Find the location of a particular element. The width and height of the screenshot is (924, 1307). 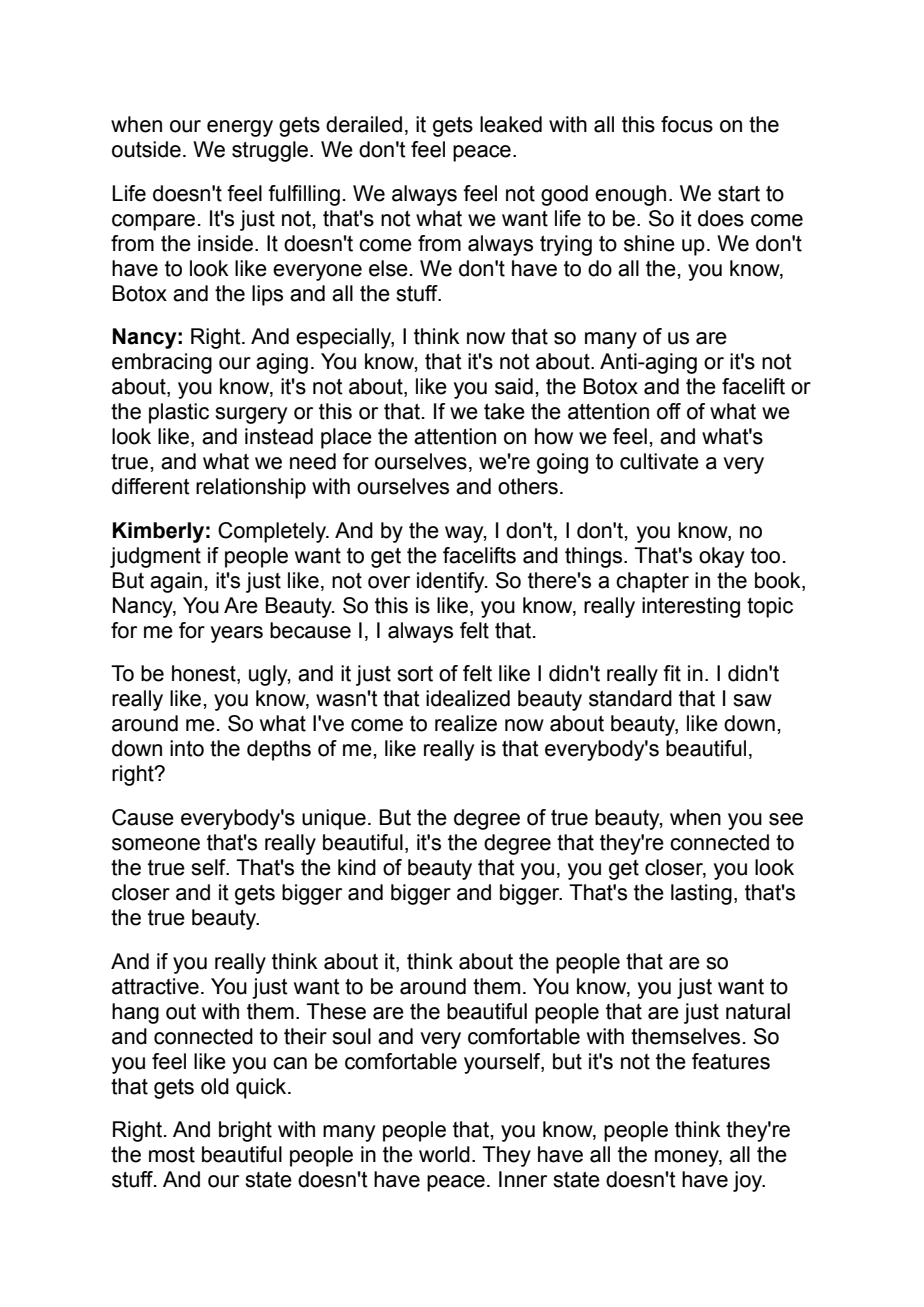

leaked is located at coordinates (511, 124).
